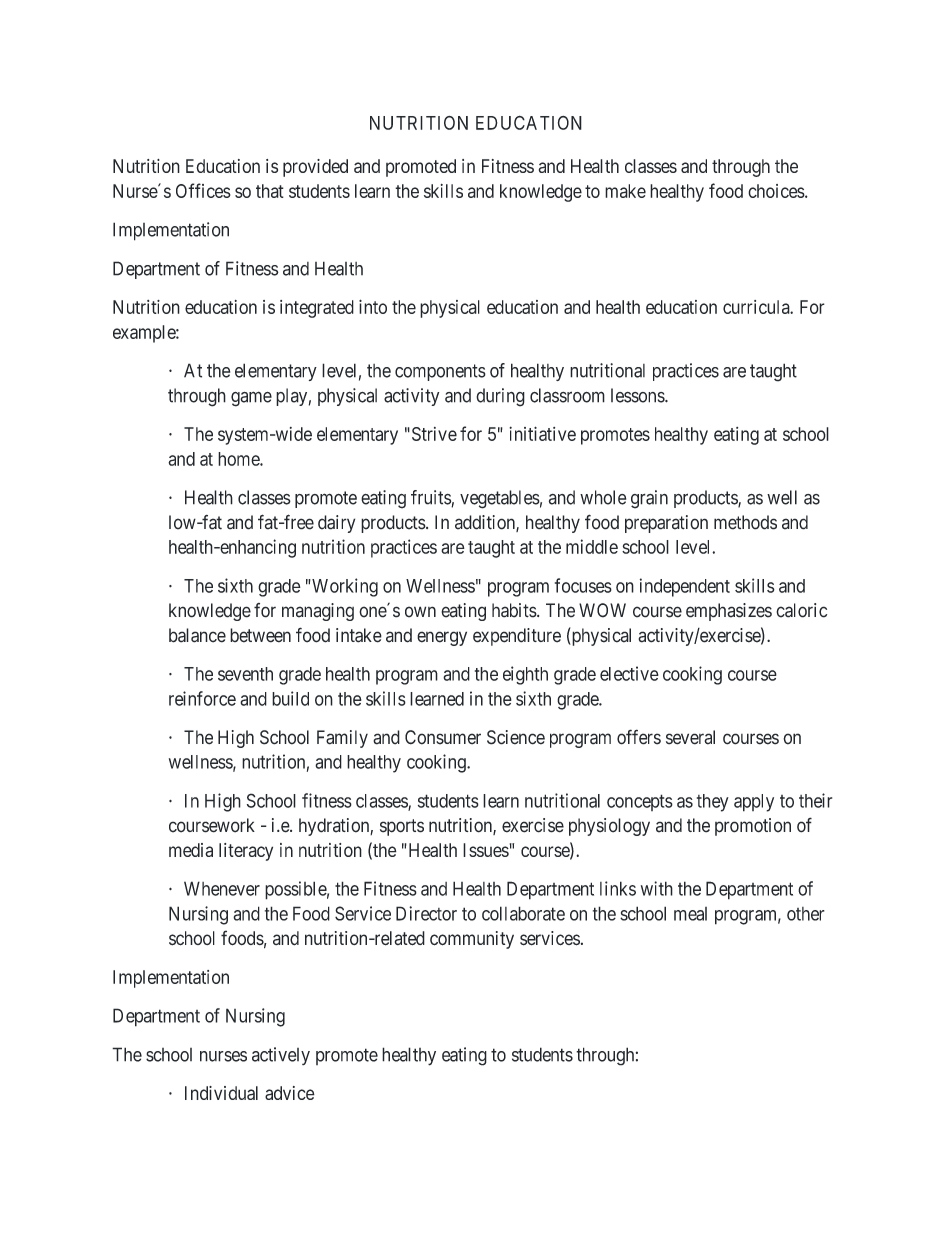 The image size is (952, 1233). I want to click on that, so click(270, 191).
